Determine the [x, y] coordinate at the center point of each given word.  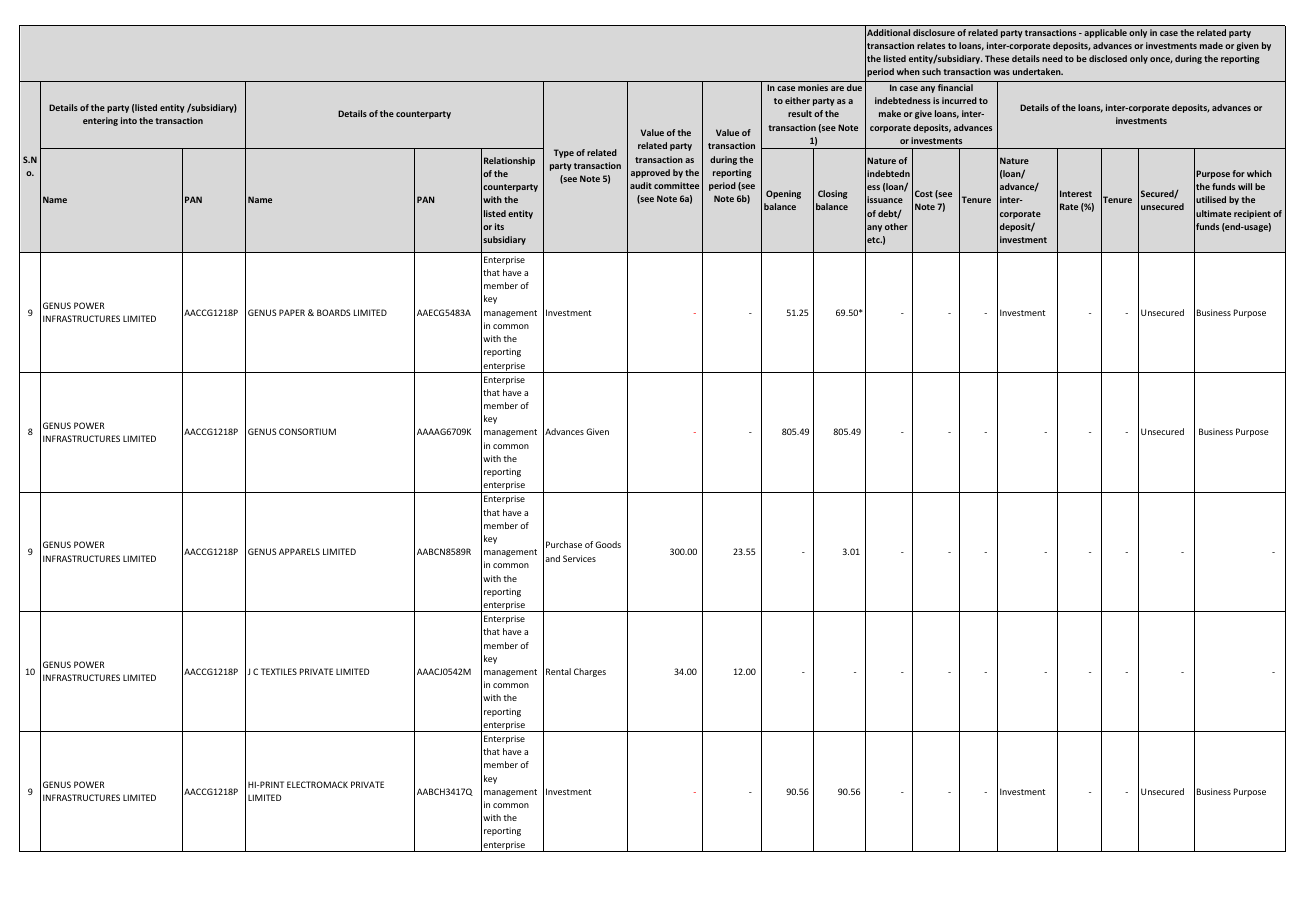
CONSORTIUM [307, 431]
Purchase [564, 544]
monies [813, 87]
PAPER [292, 312]
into [129, 120]
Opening [783, 194]
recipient [1252, 214]
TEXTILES [279, 671]
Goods [608, 544]
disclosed [1108, 58]
